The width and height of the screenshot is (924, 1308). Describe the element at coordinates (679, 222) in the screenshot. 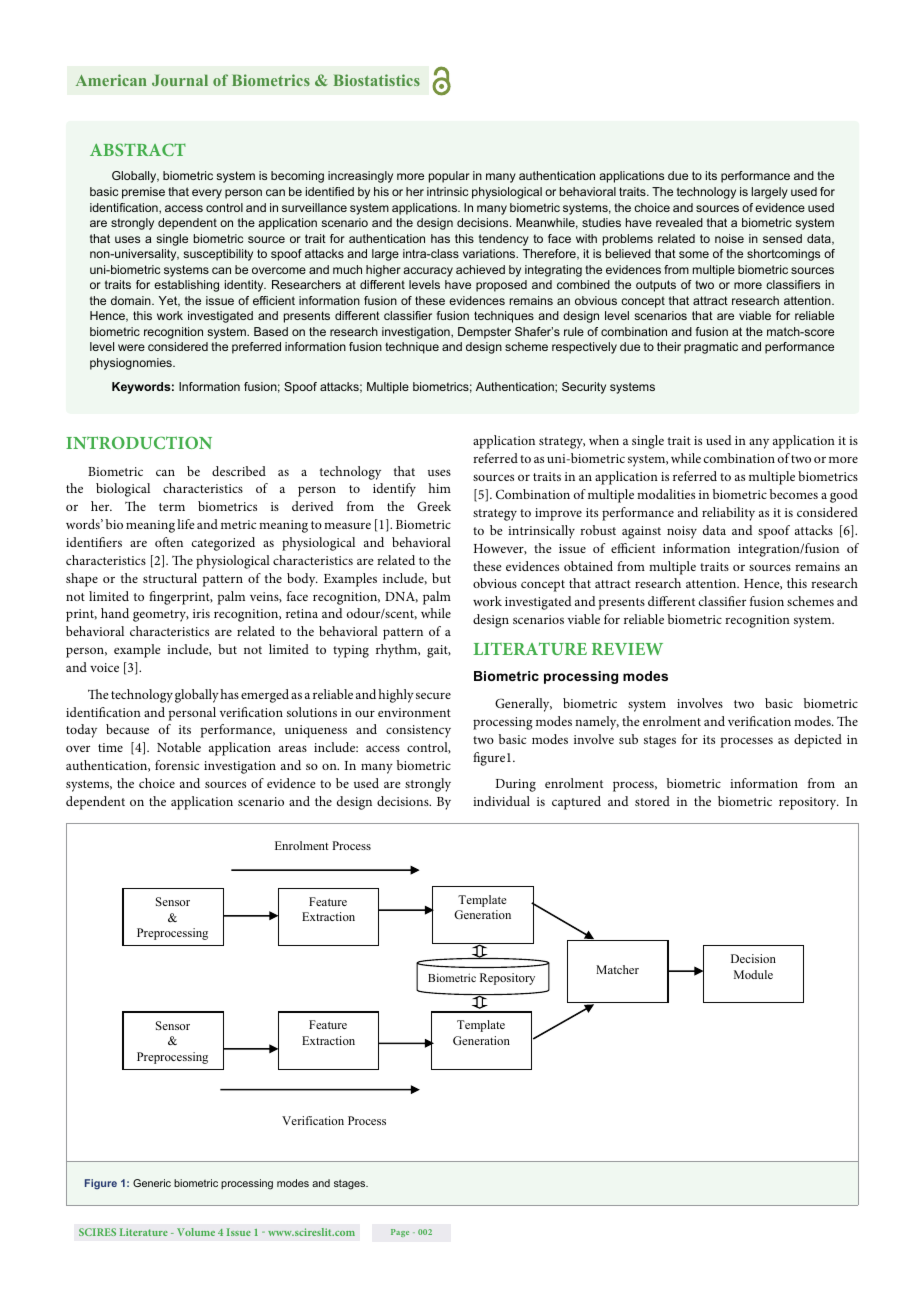

I see `revealed` at that location.
